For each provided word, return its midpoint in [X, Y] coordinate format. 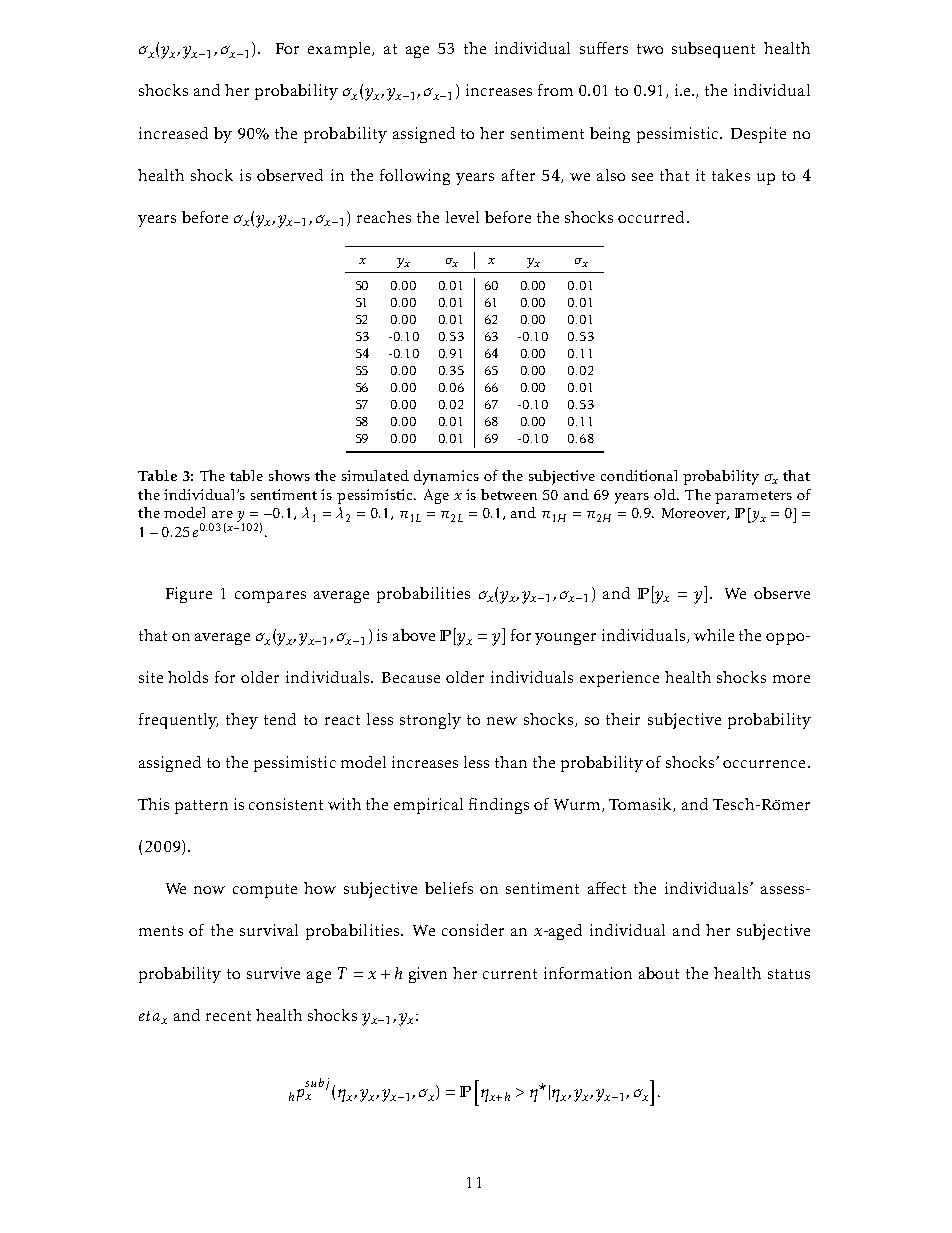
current [510, 974]
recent [228, 1016]
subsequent [713, 50]
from [555, 90]
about [659, 973]
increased [173, 133]
